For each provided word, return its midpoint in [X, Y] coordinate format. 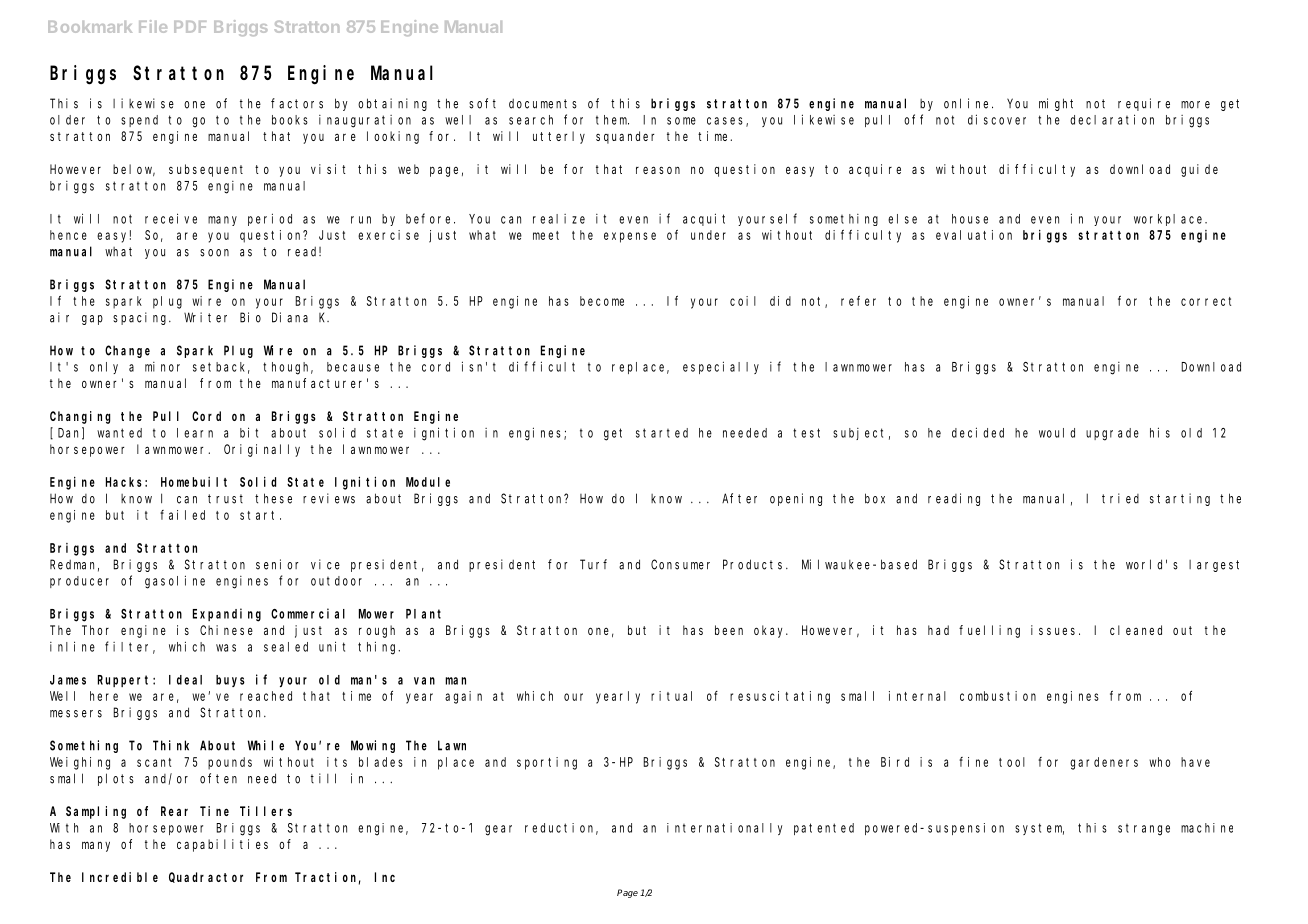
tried [1120, 498]
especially [721, 367]
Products [755, 564]
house [970, 219]
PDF [190, 27]
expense [630, 237]
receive [171, 218]
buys [230, 681]
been [729, 630]
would [1057, 433]
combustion [998, 696]
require [1144, 104]
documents [543, 104]
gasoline [175, 582]
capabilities [222, 845]
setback [221, 368]
